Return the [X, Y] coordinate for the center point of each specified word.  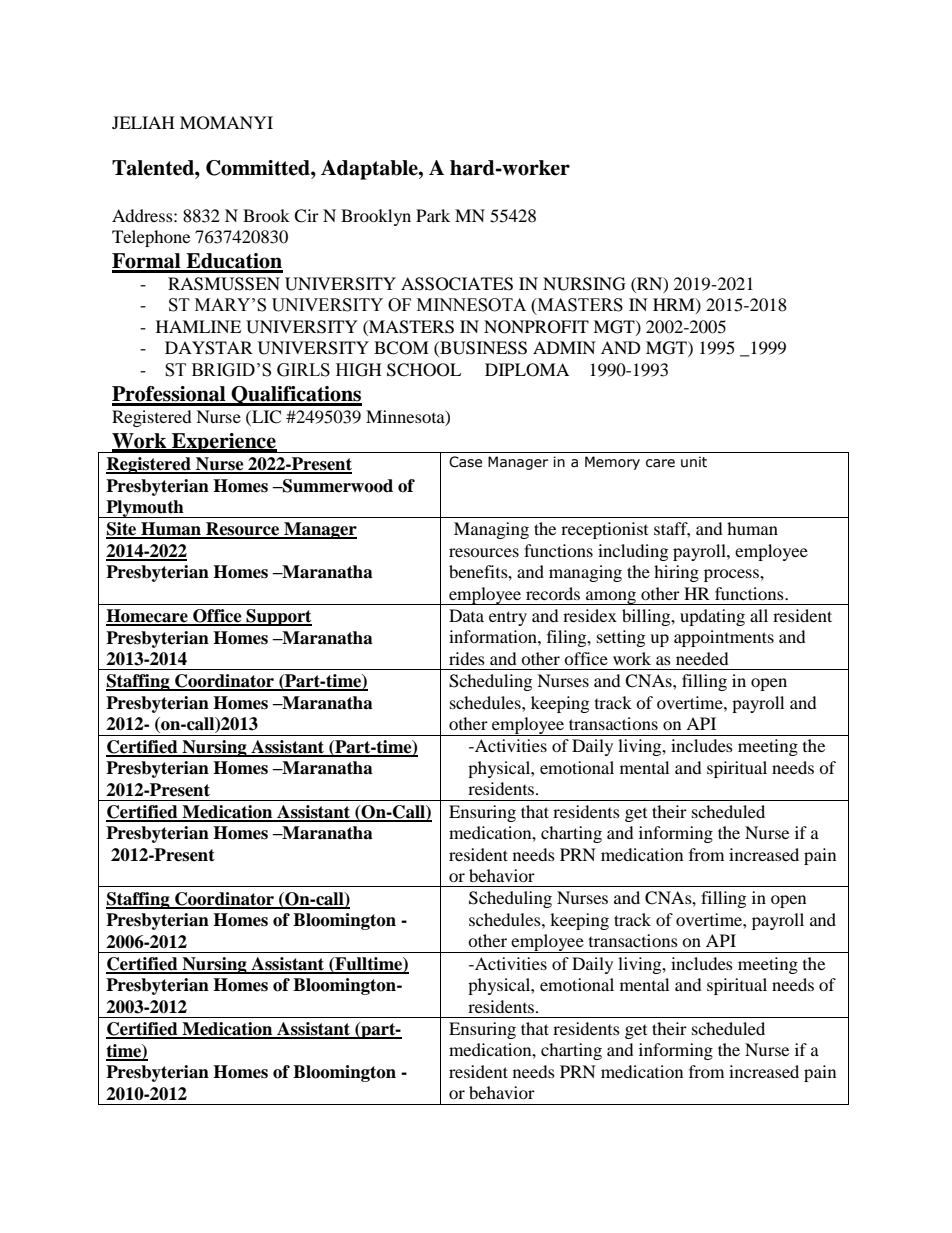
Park [433, 215]
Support [278, 617]
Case [465, 462]
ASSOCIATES [457, 284]
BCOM [401, 348]
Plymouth [145, 509]
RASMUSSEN [224, 284]
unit [694, 462]
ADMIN [564, 347]
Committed [259, 168]
